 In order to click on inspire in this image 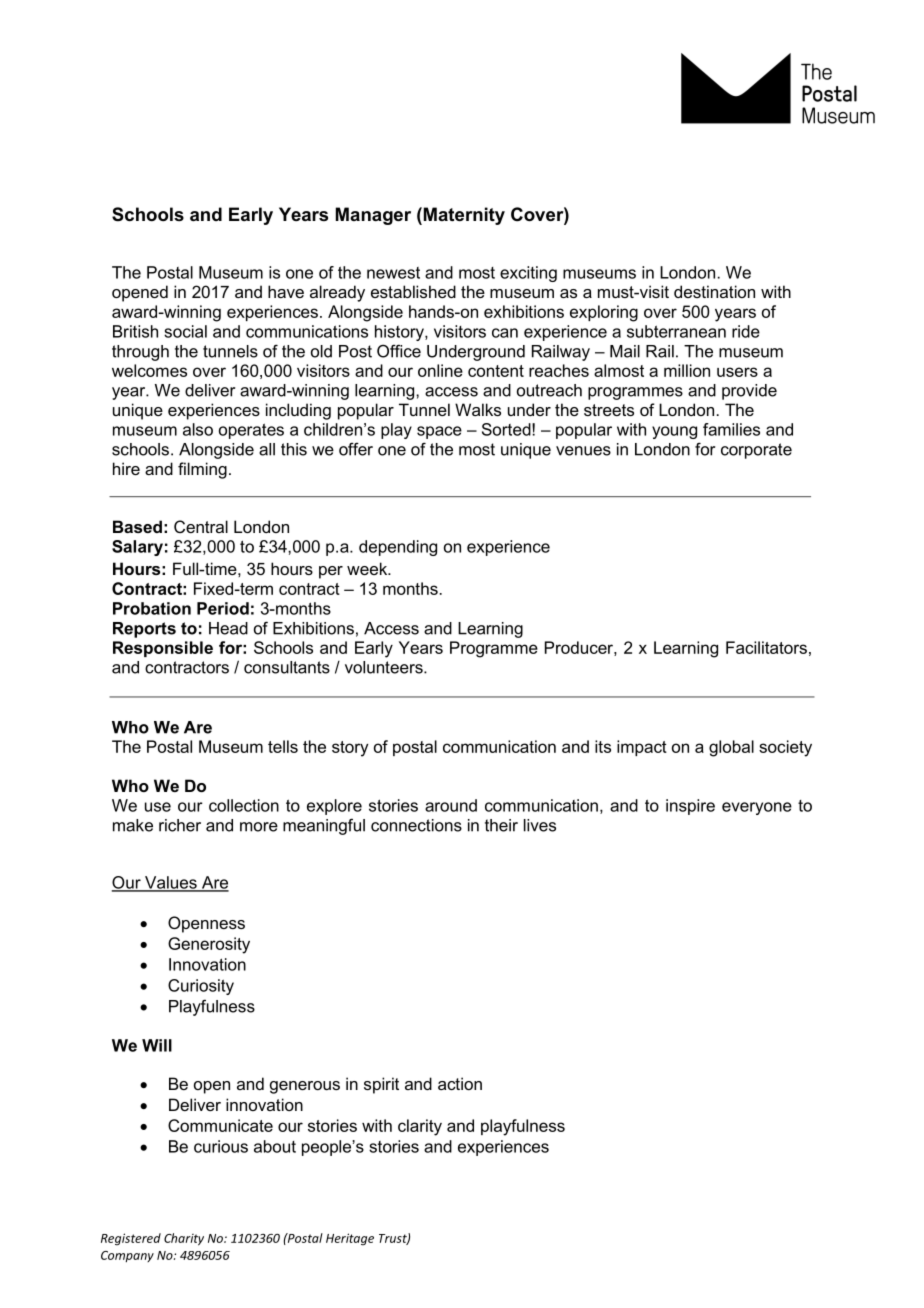, I will do `click(690, 807)`.
